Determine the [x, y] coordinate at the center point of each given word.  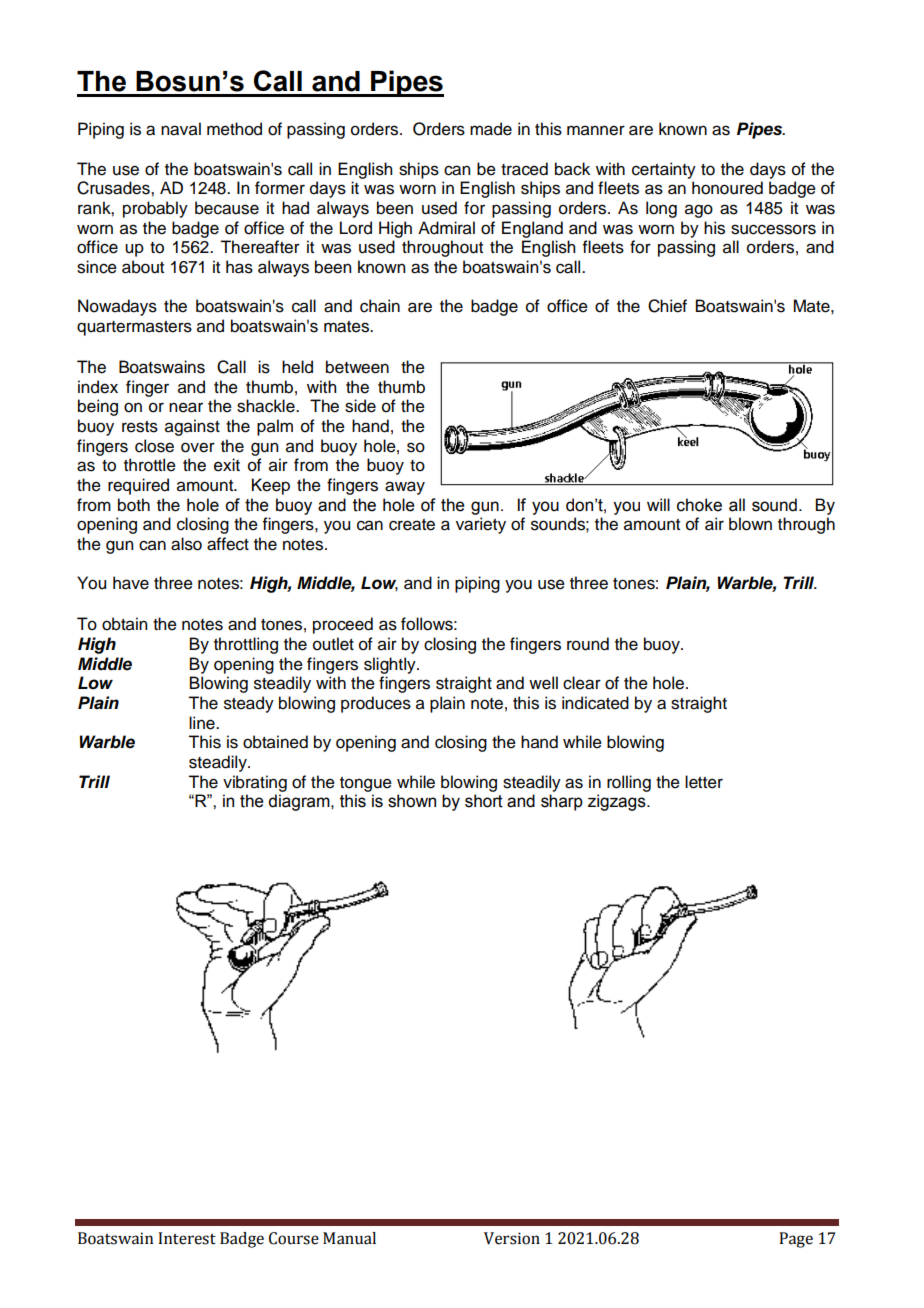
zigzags [618, 802]
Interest [187, 1238]
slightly [391, 665]
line [203, 723]
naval [181, 129]
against [192, 427]
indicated [595, 703]
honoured [727, 188]
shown [412, 801]
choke [699, 505]
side [360, 406]
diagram [300, 802]
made [491, 129]
